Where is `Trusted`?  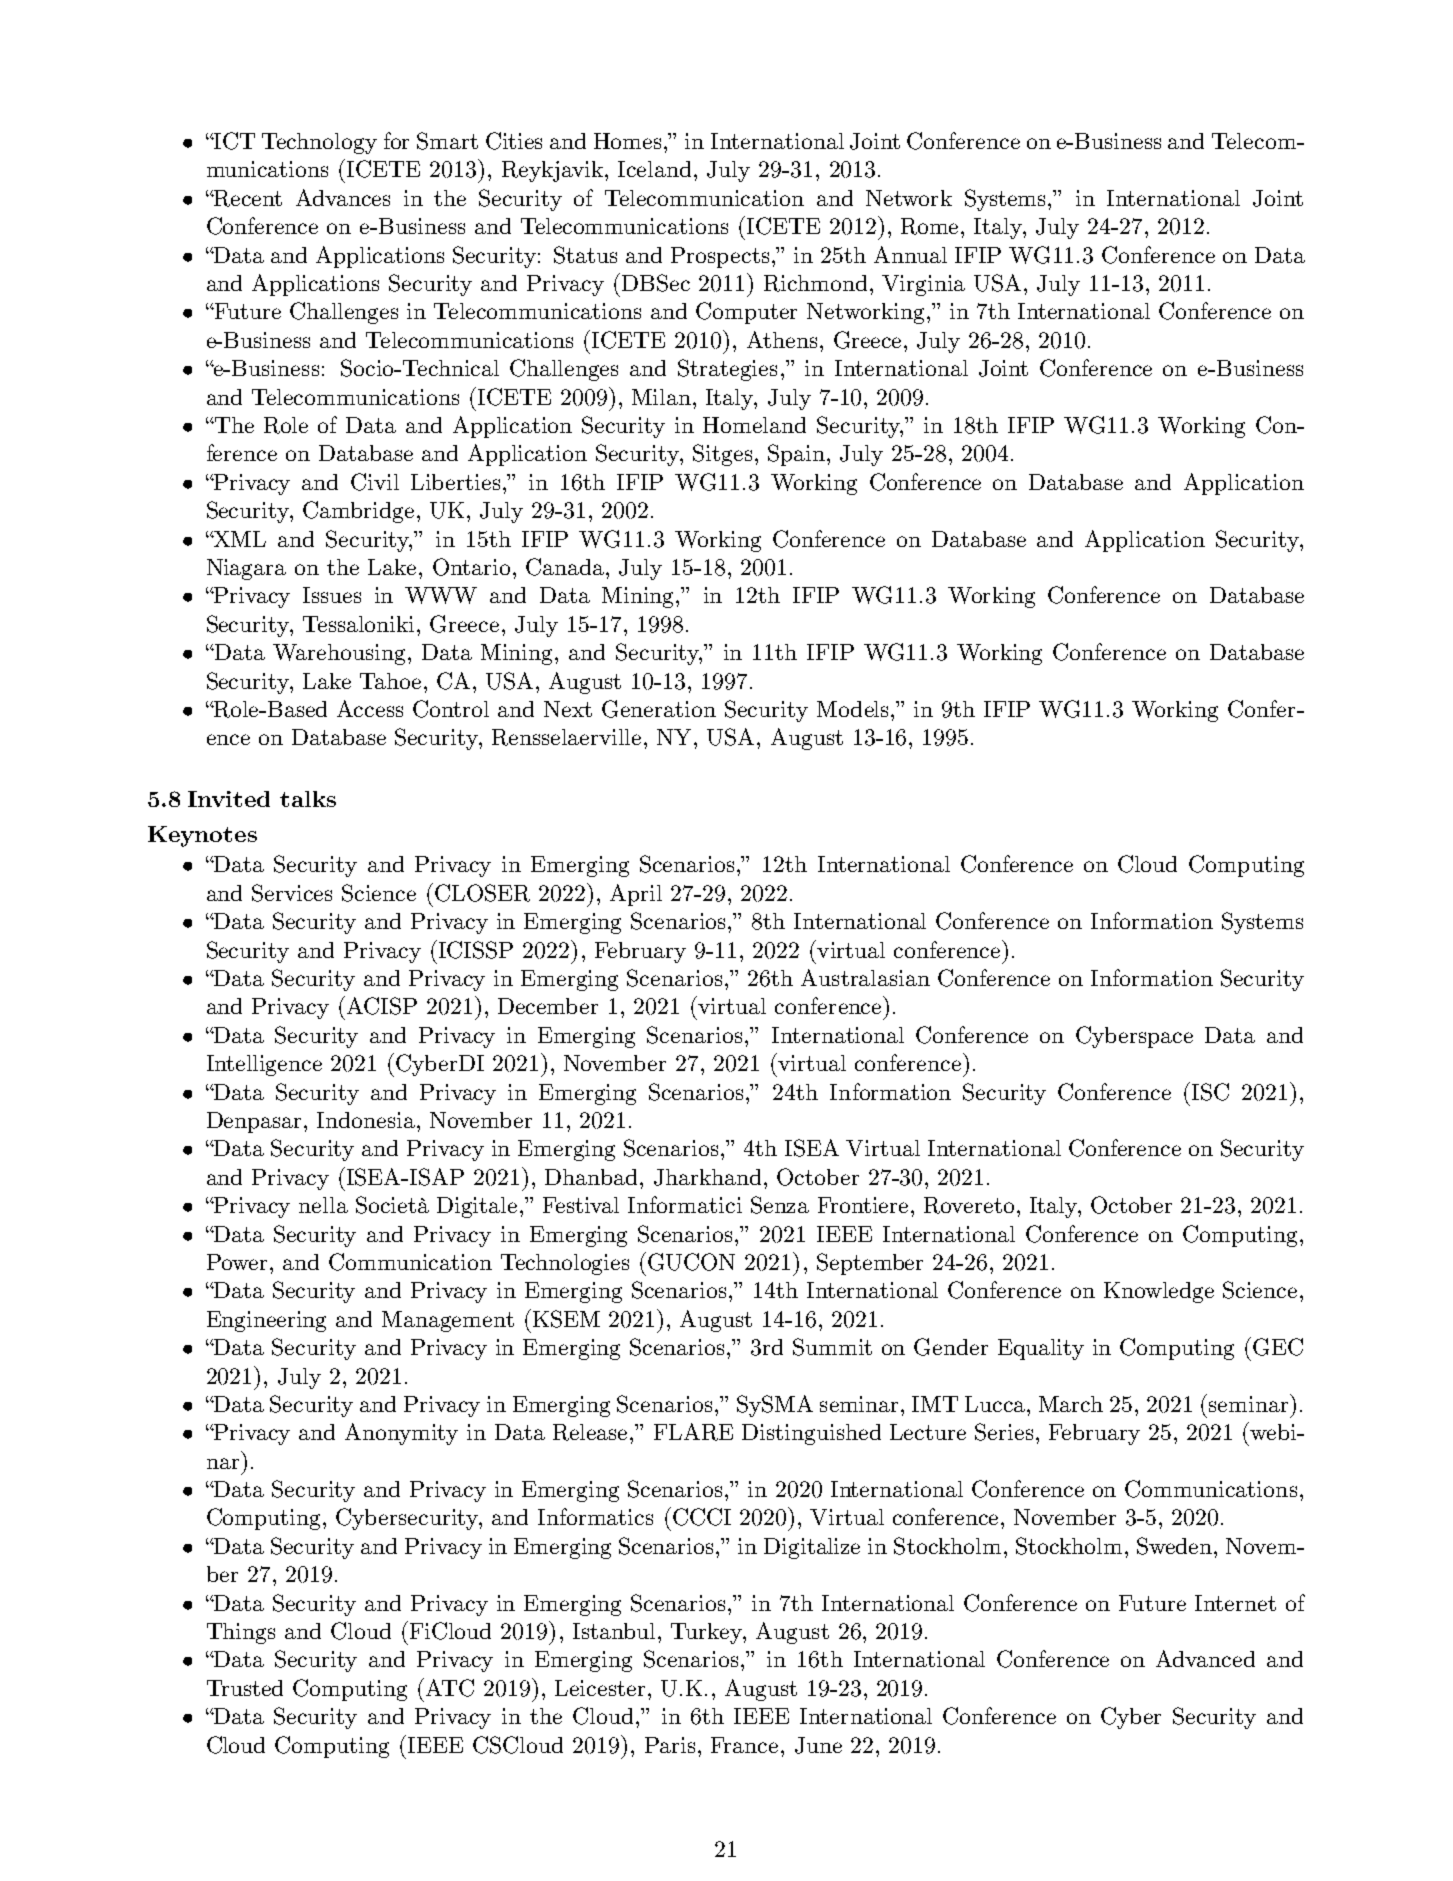 Trusted is located at coordinates (245, 1688).
